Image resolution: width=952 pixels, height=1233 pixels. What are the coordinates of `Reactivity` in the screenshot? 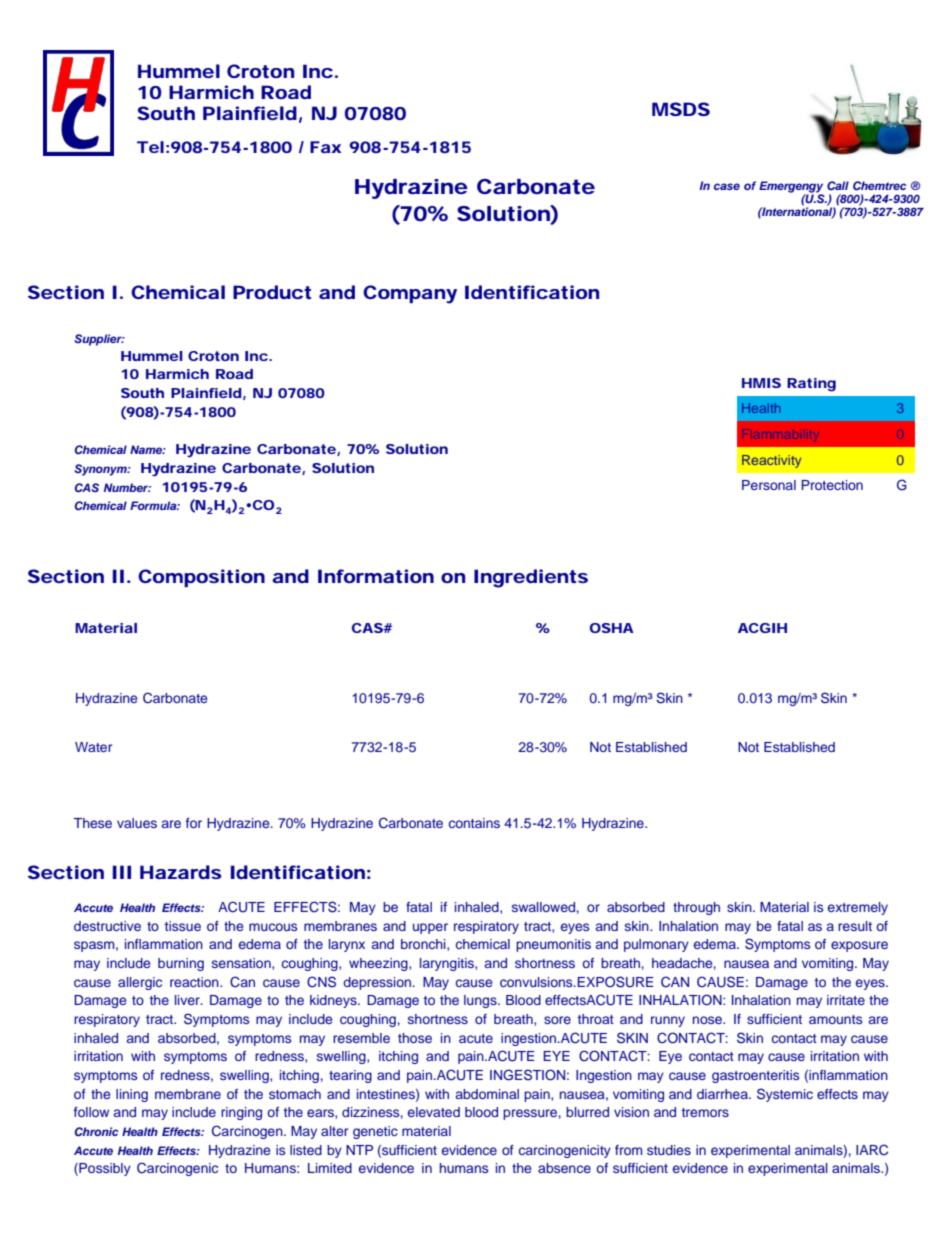 It's located at (771, 461).
